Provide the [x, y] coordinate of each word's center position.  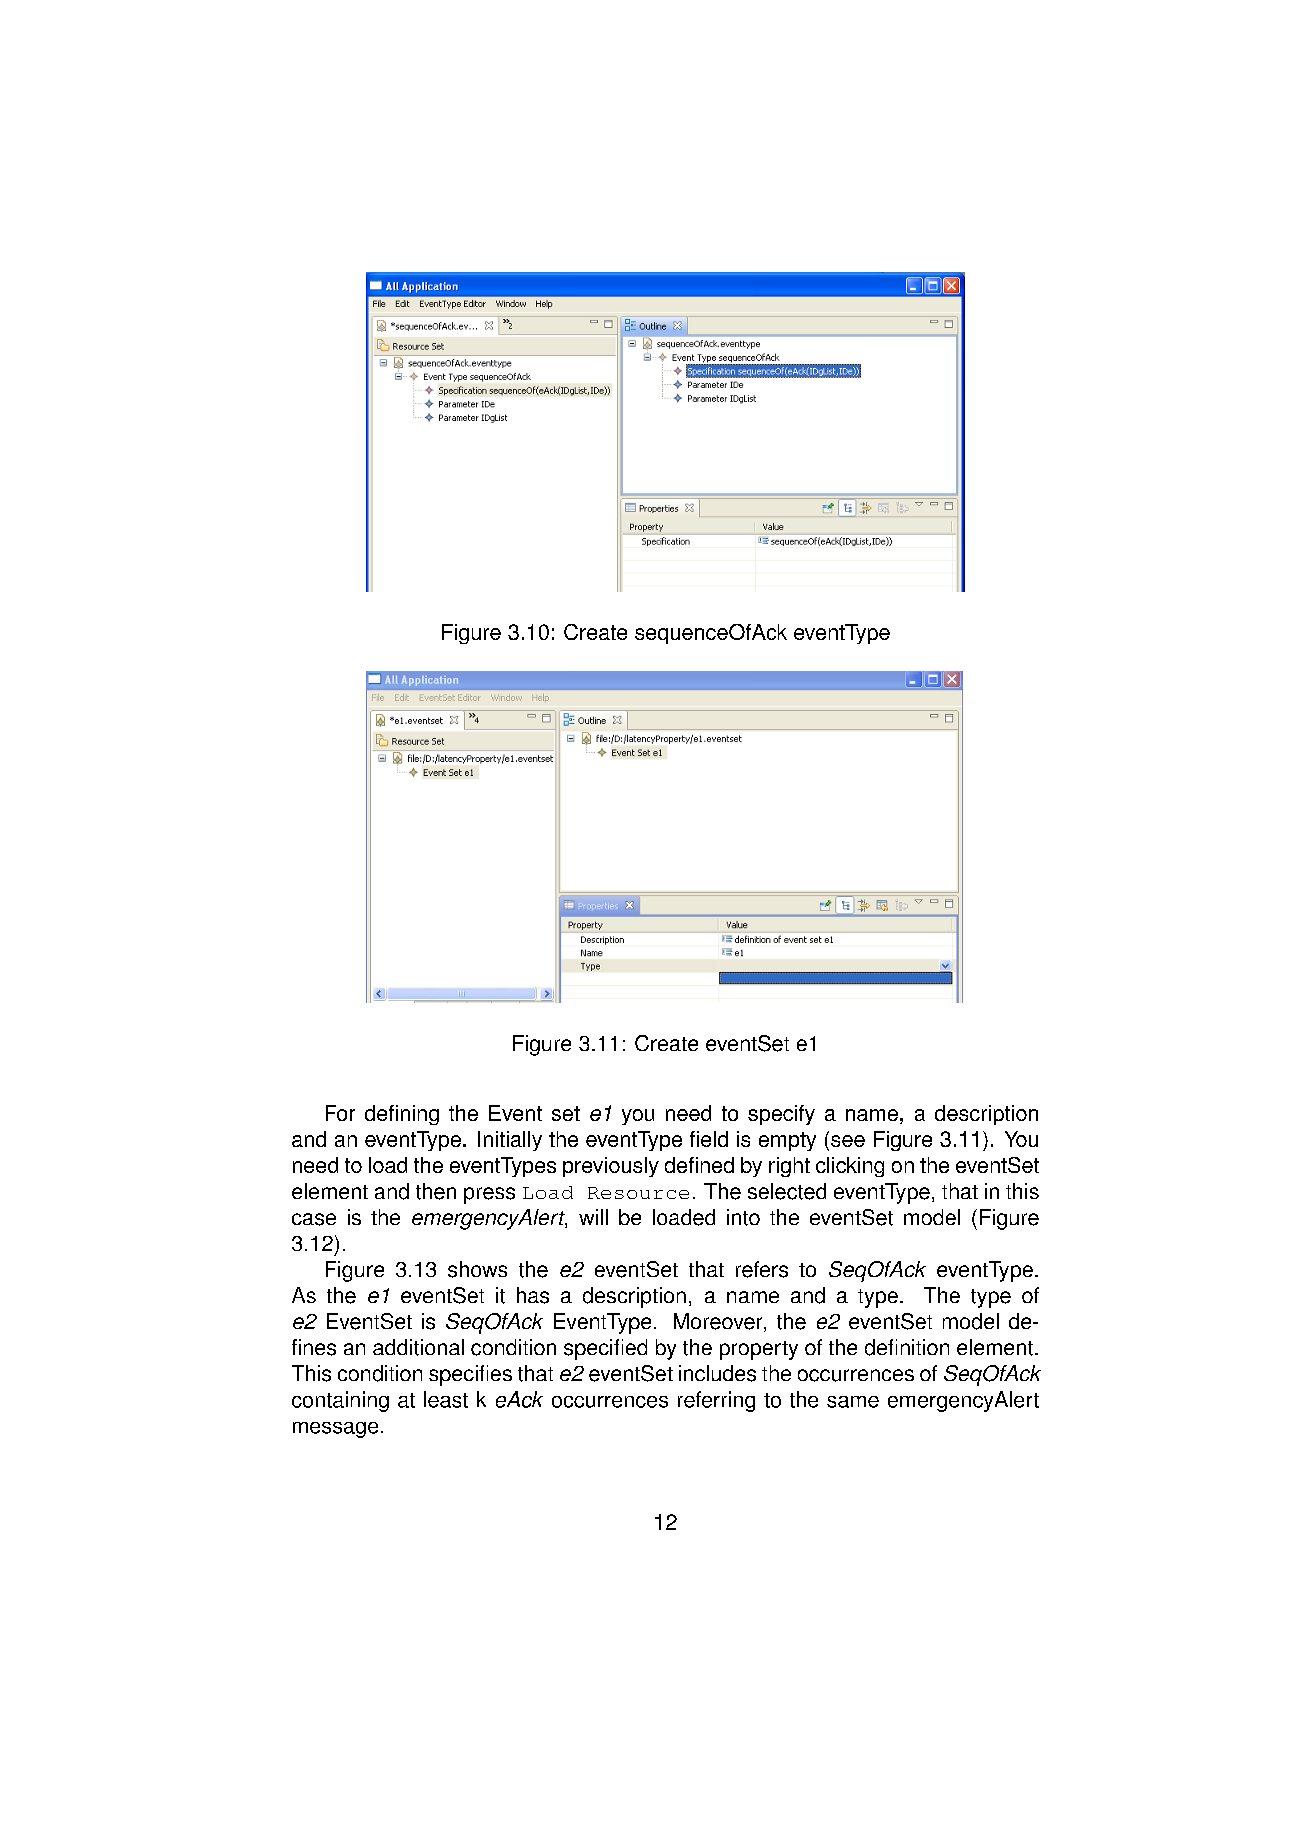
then [436, 1191]
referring [716, 1401]
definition [907, 1347]
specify [781, 1115]
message [335, 1430]
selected [787, 1191]
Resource [638, 1193]
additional [418, 1347]
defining [402, 1115]
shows [477, 1269]
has [533, 1295]
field [709, 1139]
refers [762, 1269]
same [853, 1402]
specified [605, 1349]
